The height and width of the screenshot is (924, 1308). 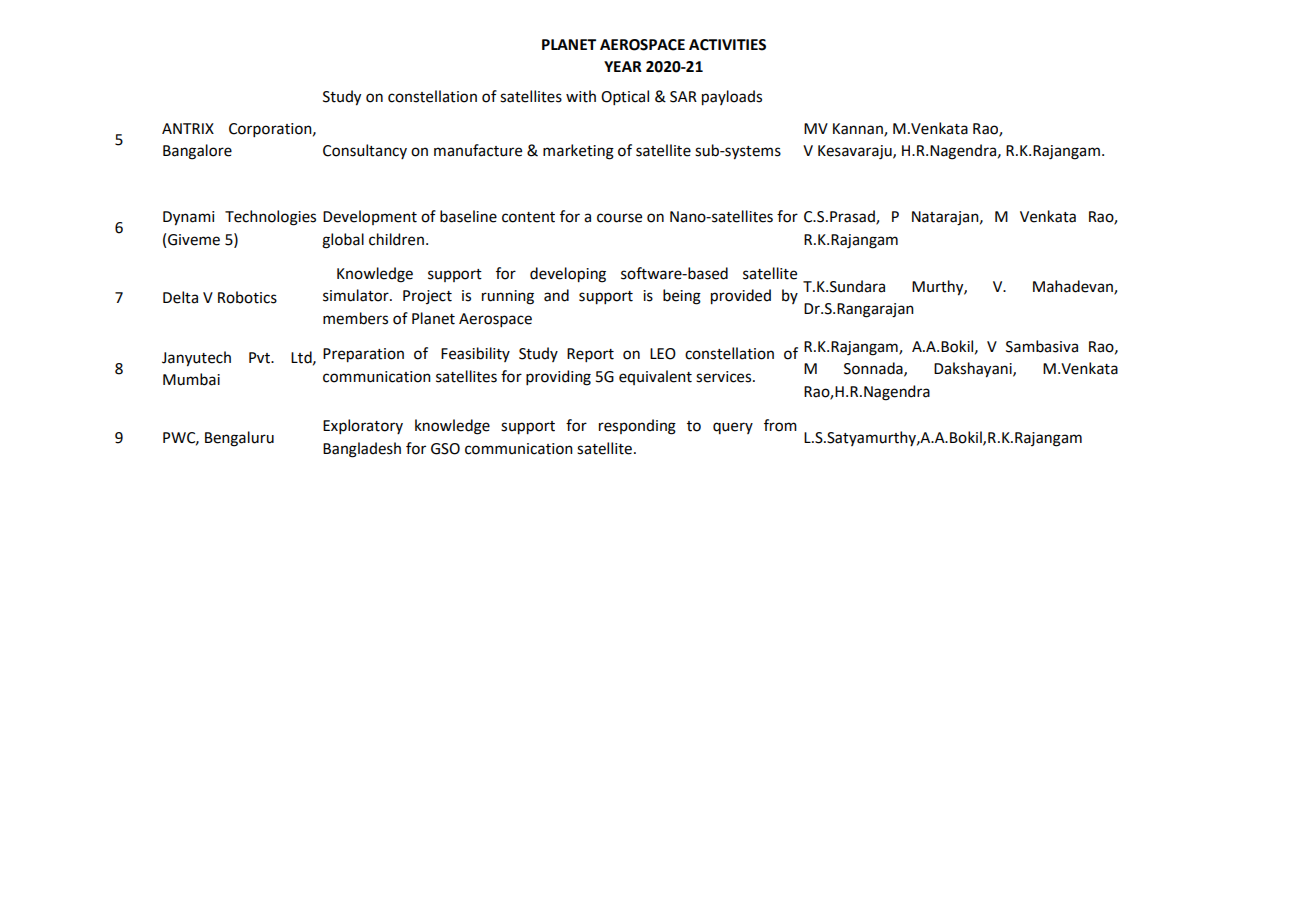 I want to click on content, so click(x=528, y=217).
